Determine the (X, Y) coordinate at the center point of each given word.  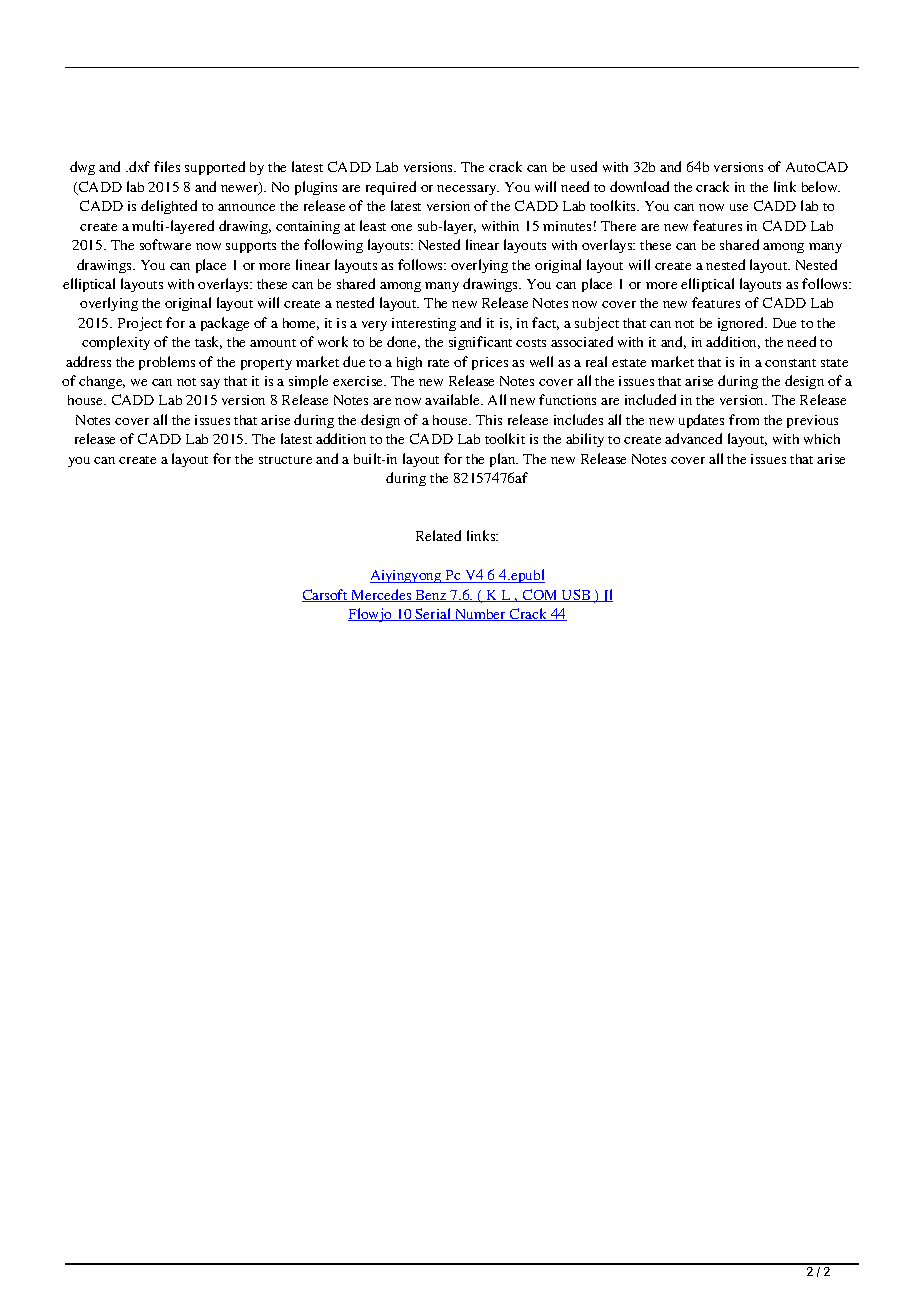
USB (576, 595)
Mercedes (382, 595)
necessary (468, 190)
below (821, 186)
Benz (431, 596)
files (167, 166)
